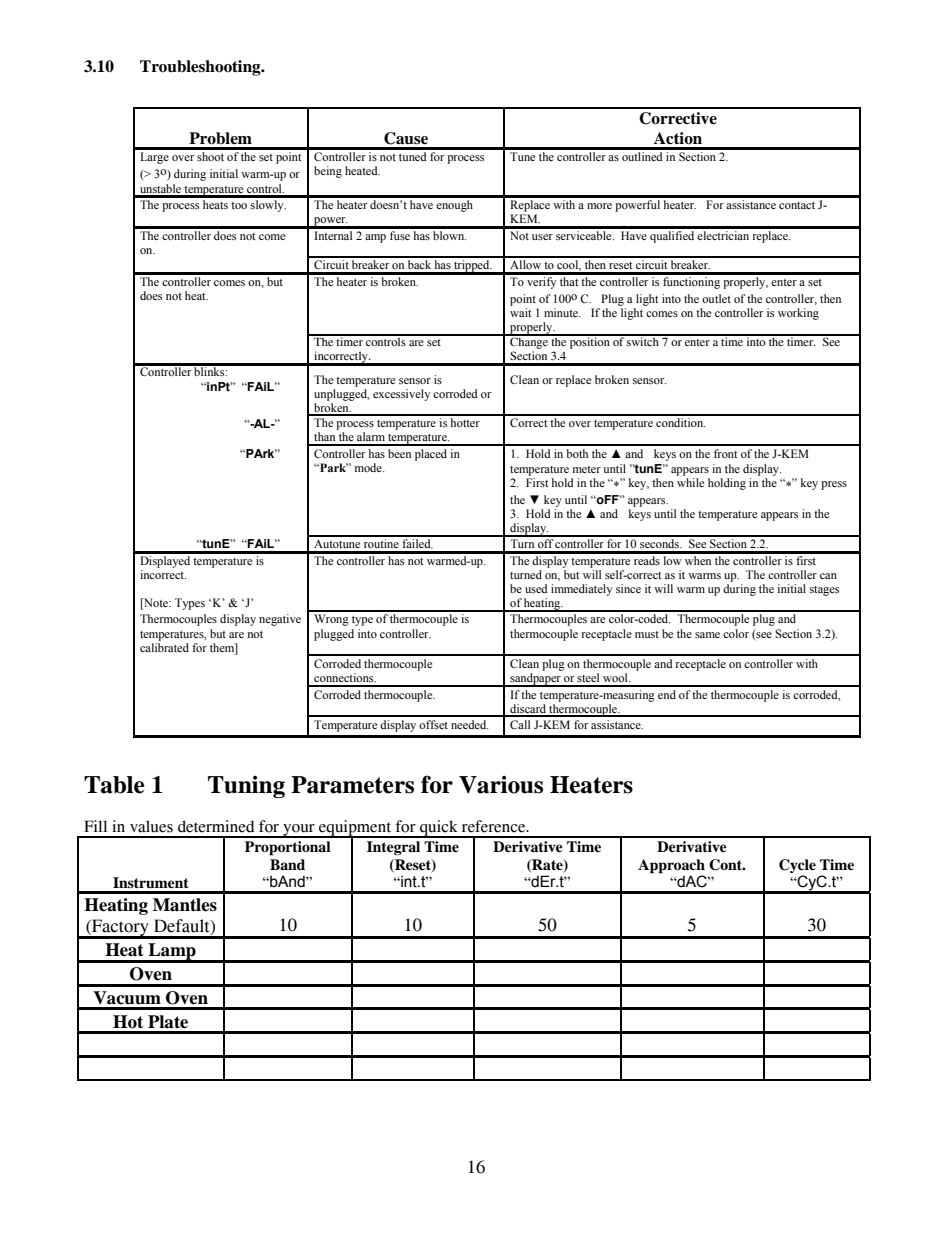 Image resolution: width=952 pixels, height=1233 pixels. What do you see at coordinates (156, 604) in the page?
I see `Note` at bounding box center [156, 604].
